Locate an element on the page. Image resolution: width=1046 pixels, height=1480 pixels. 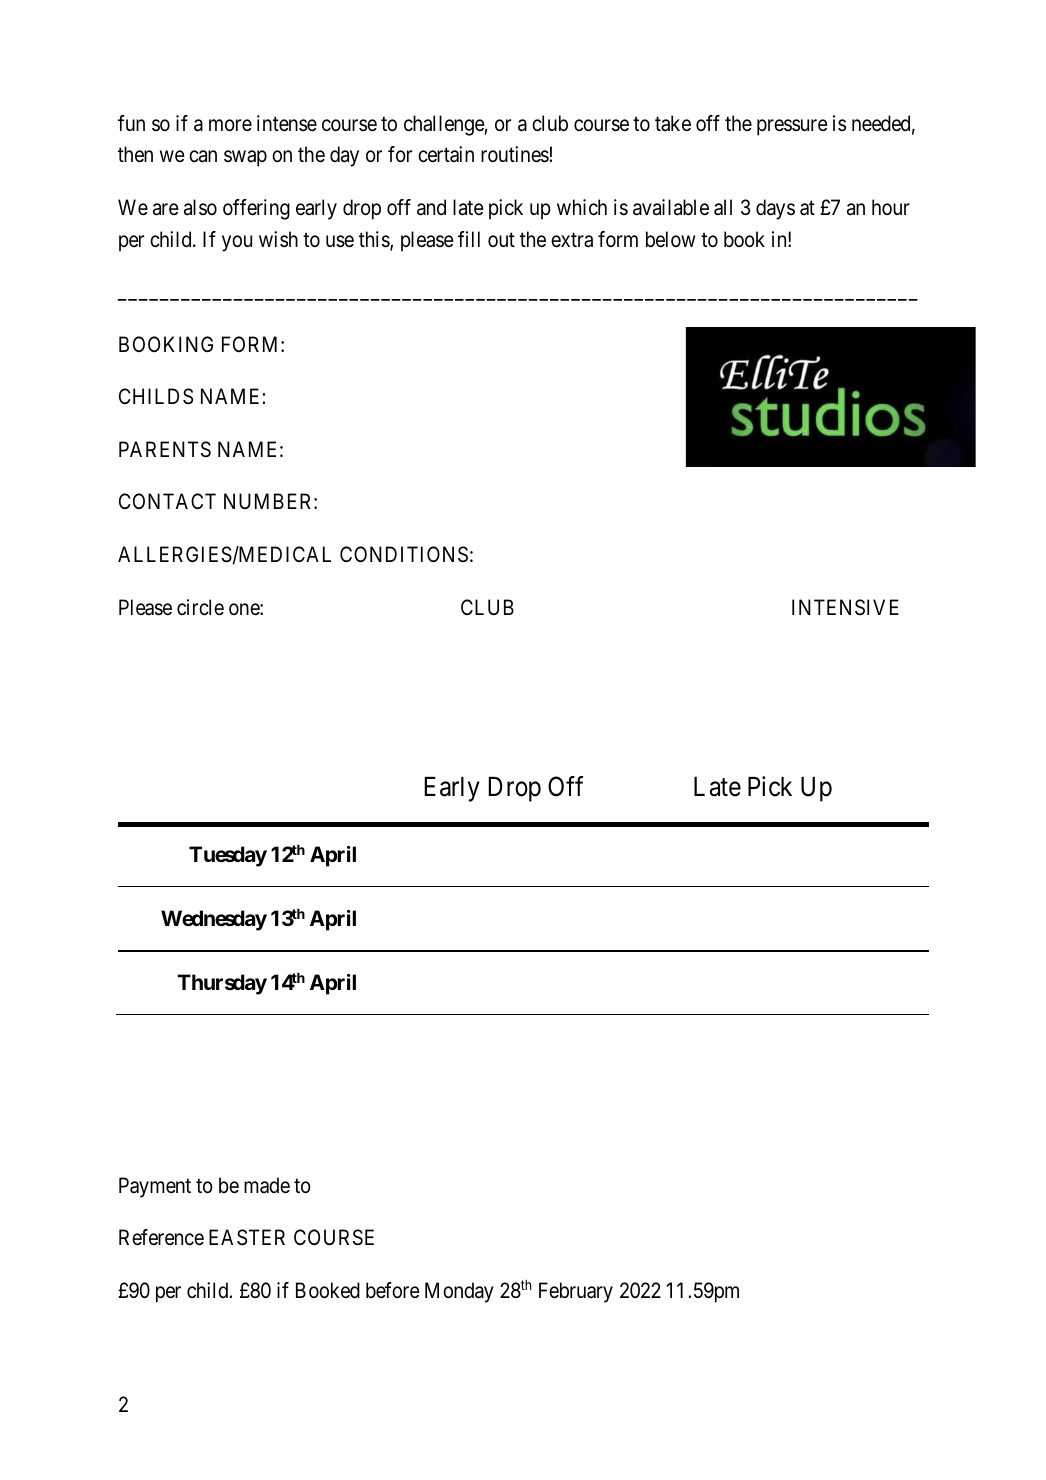
Monday is located at coordinates (459, 1292).
